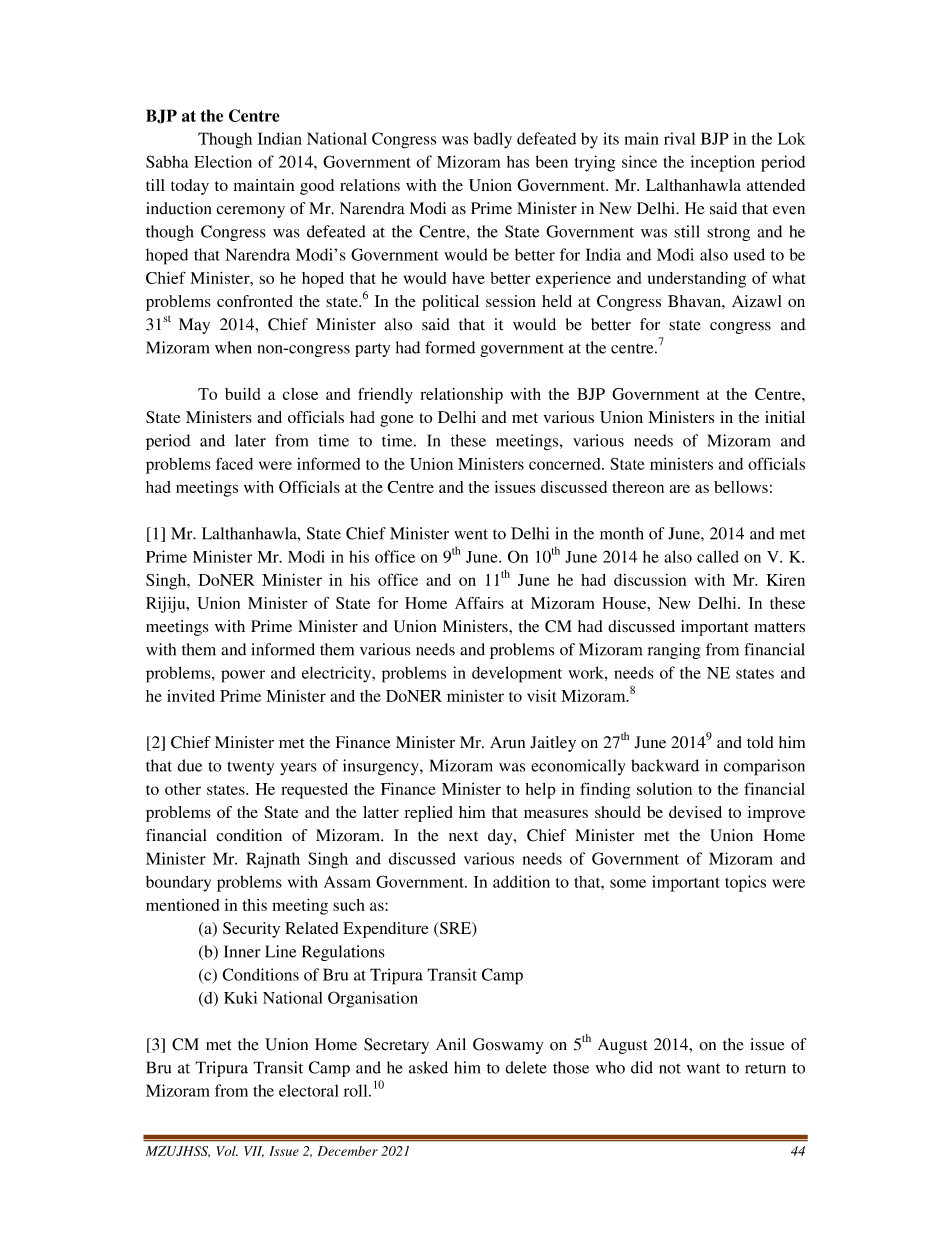 This screenshot has width=952, height=1233. I want to click on political, so click(450, 303).
